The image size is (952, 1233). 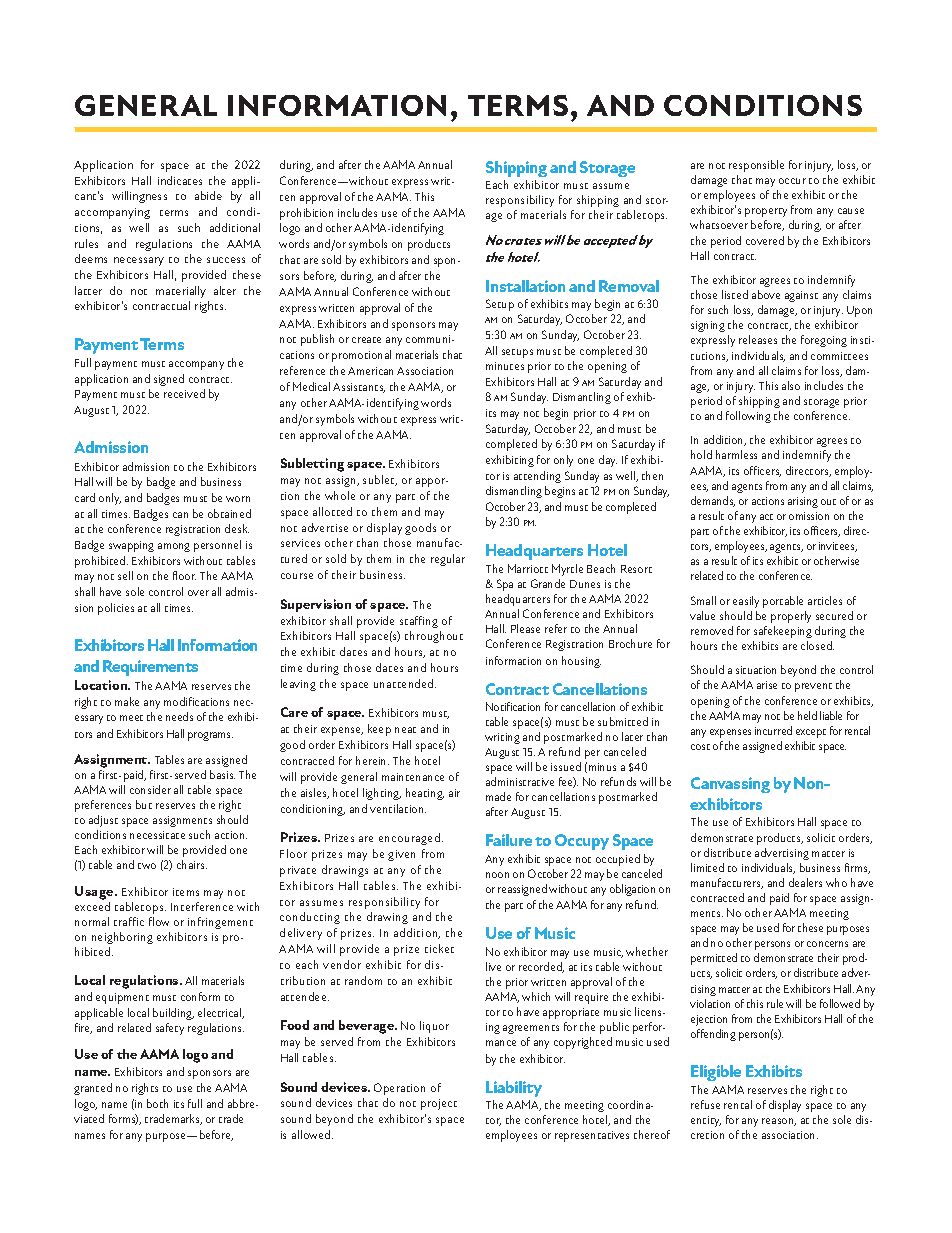 I want to click on refuse, so click(x=705, y=1104).
